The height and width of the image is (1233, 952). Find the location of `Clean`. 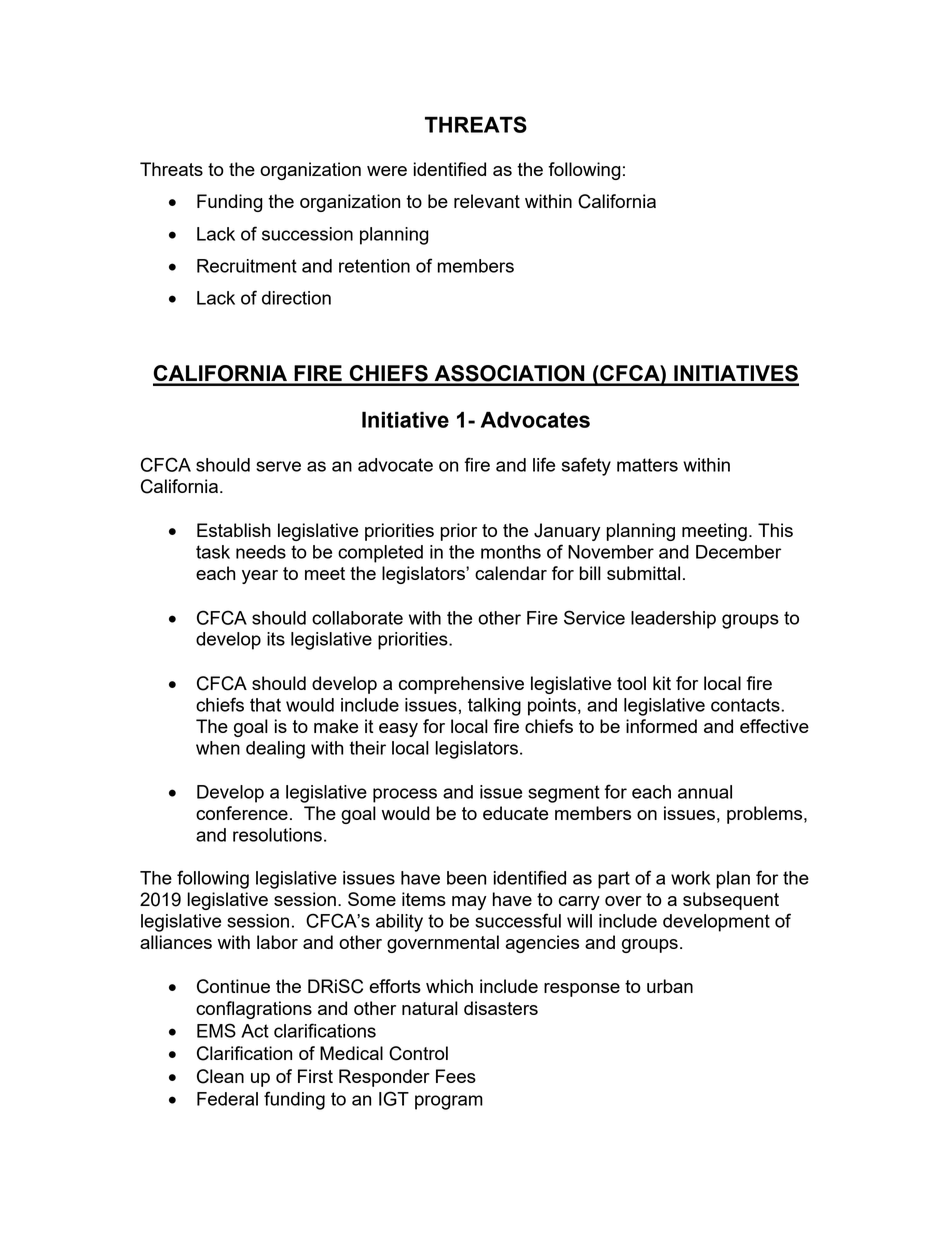

Clean is located at coordinates (220, 1076).
